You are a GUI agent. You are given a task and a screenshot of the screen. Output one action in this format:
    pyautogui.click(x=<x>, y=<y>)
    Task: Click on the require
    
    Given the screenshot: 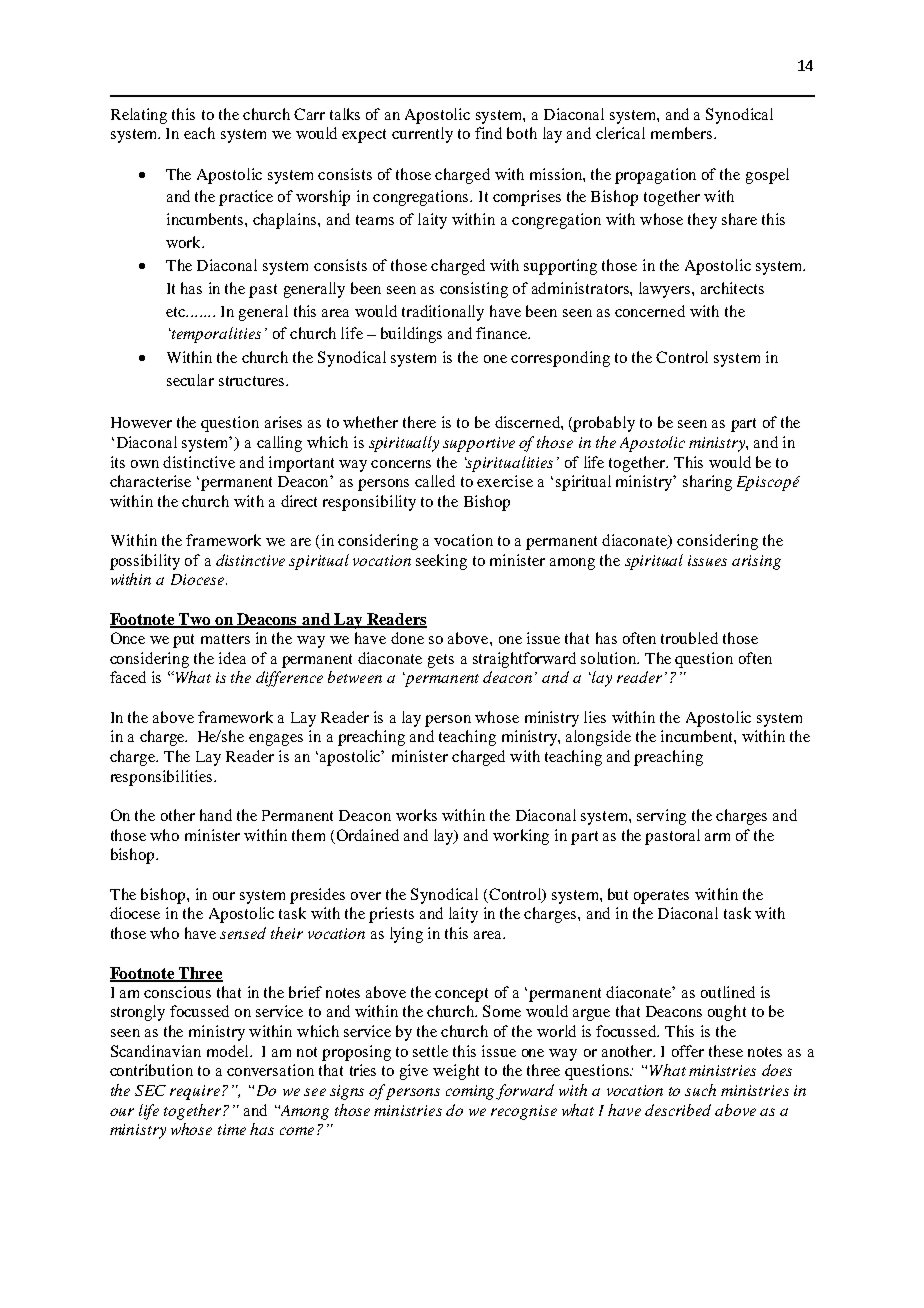 What is the action you would take?
    pyautogui.click(x=195, y=1092)
